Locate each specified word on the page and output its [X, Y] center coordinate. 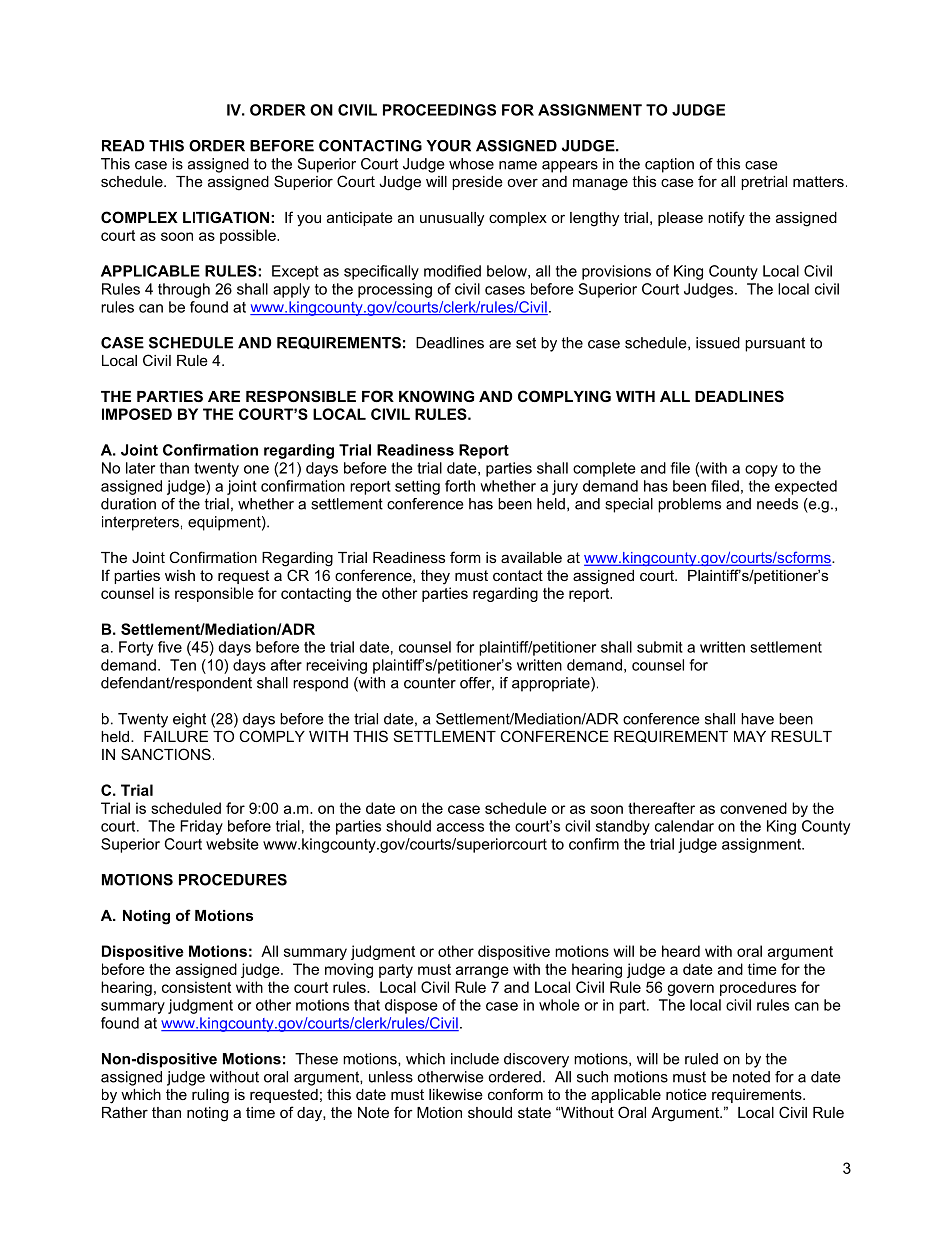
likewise [456, 1094]
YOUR [448, 146]
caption [669, 165]
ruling [210, 1096]
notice [686, 1094]
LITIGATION [226, 217]
